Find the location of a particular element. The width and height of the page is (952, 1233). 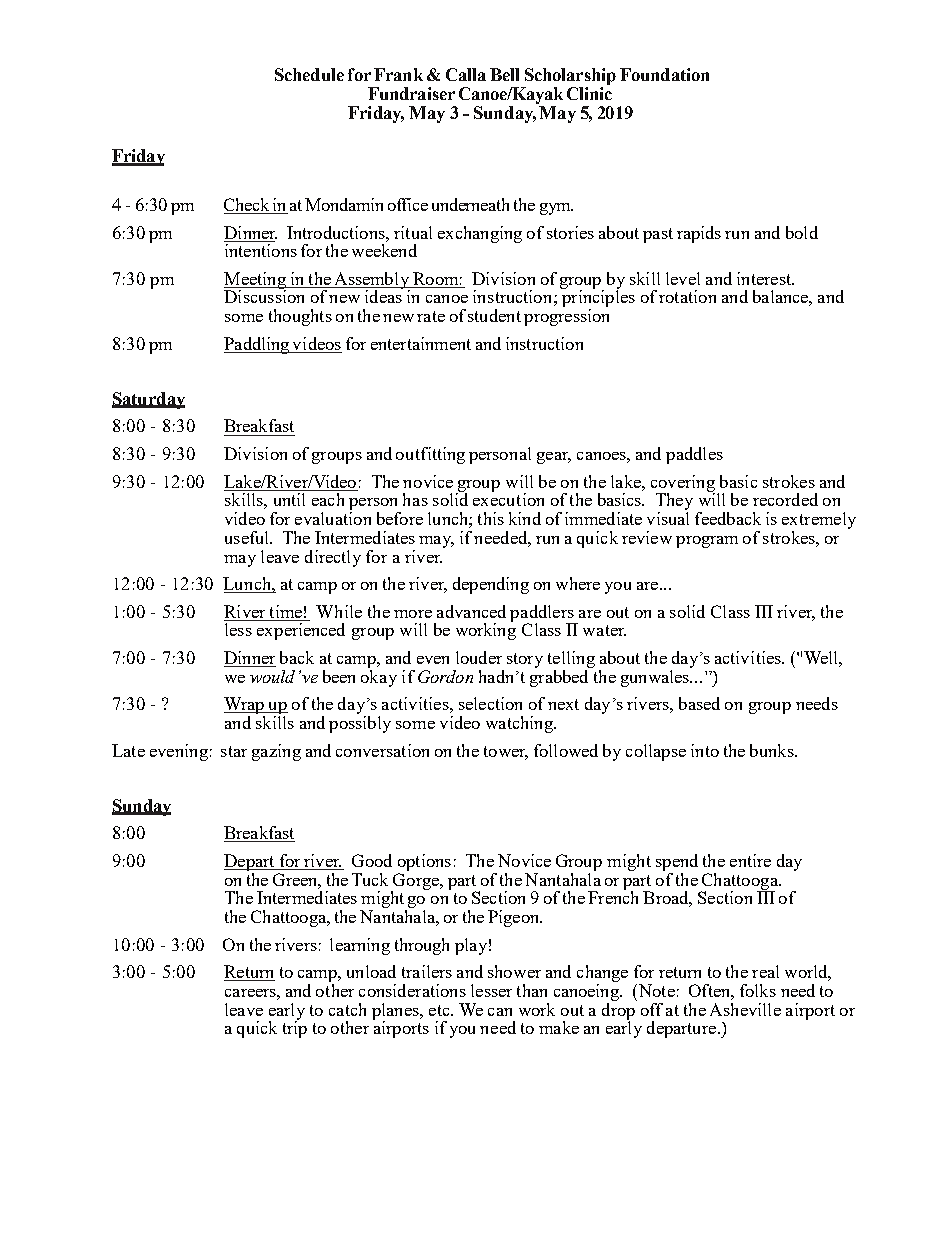

outfitting is located at coordinates (430, 455).
